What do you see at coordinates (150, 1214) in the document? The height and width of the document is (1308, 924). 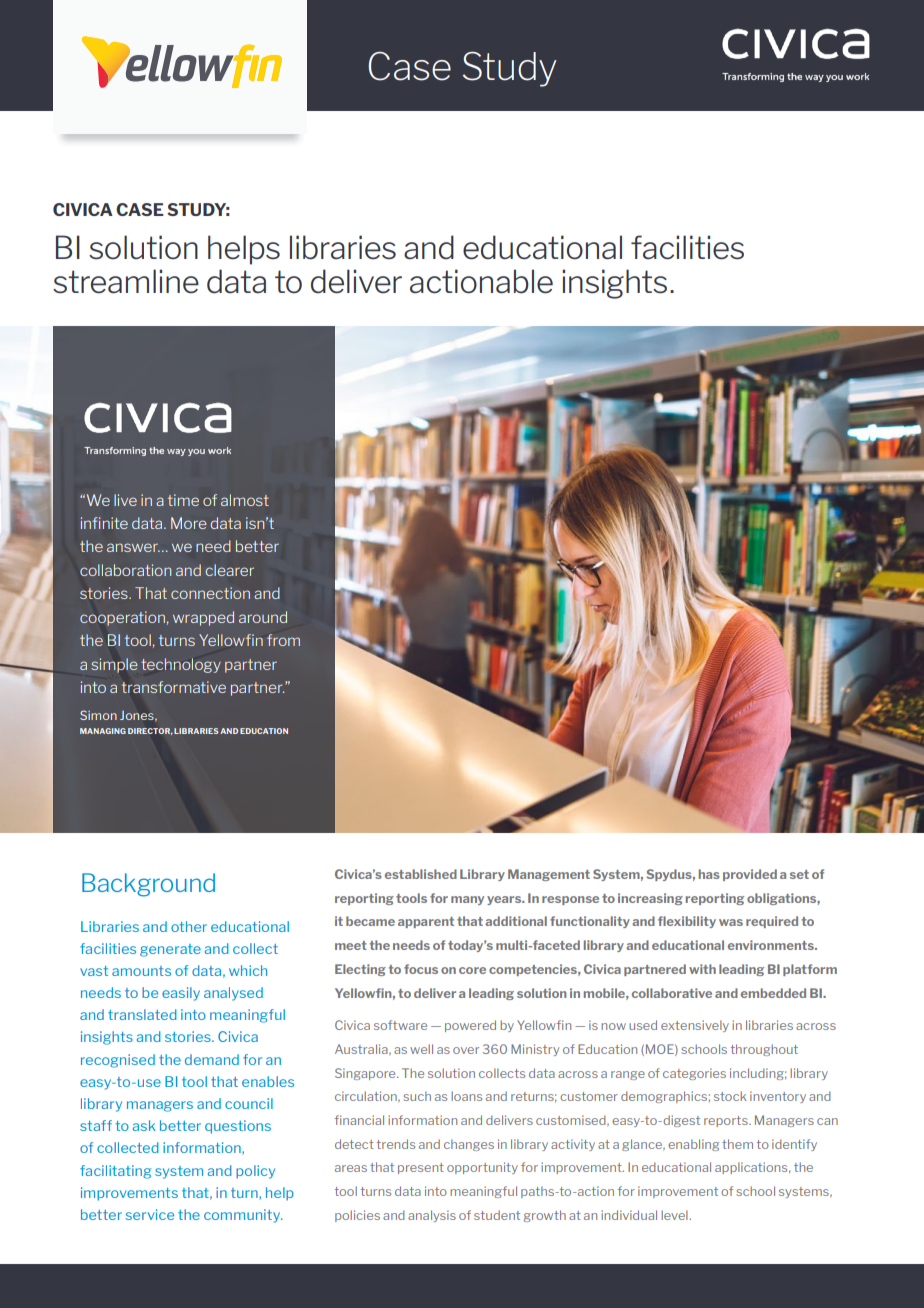 I see `service` at bounding box center [150, 1214].
